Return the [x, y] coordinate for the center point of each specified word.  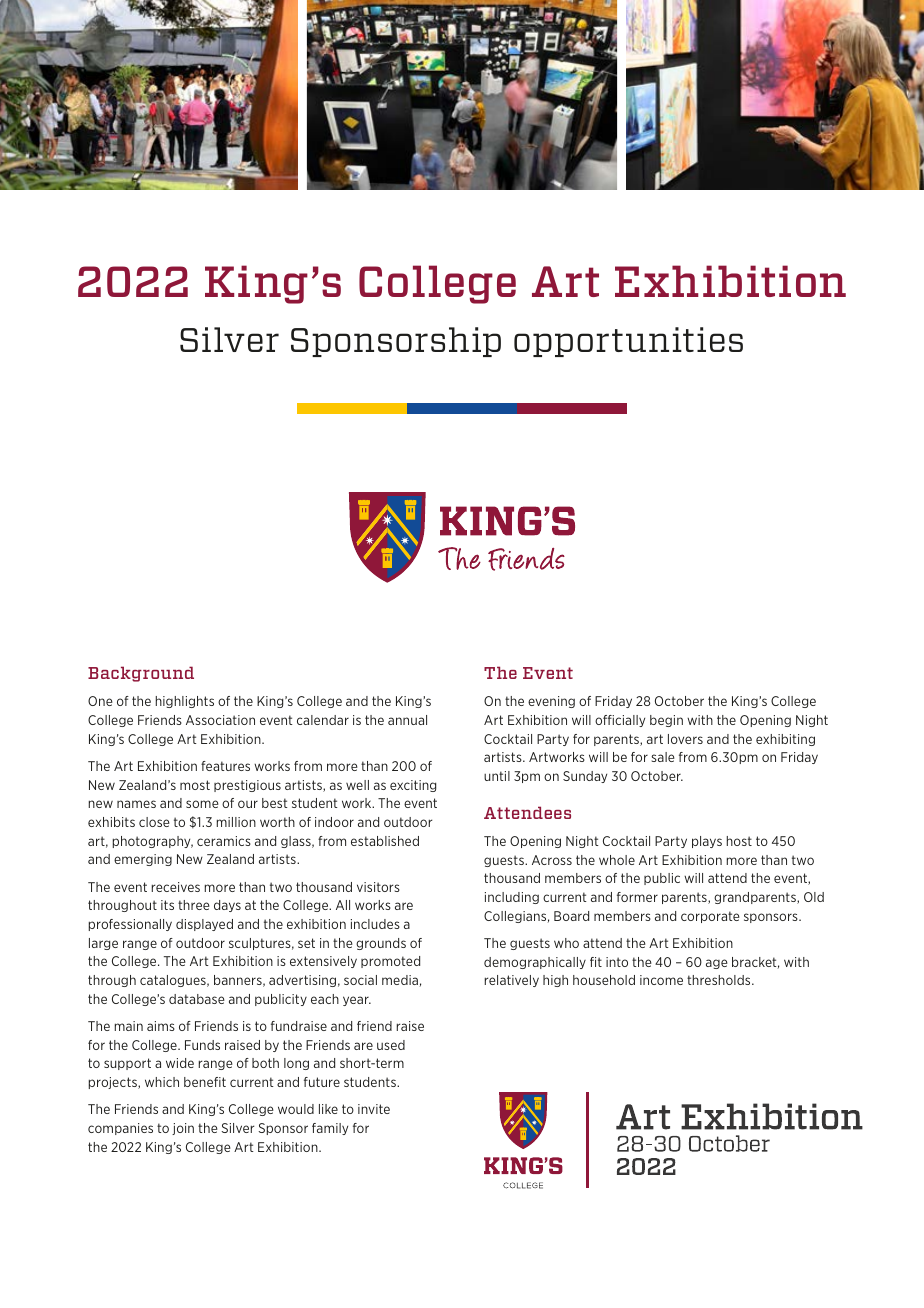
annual [407, 720]
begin [666, 721]
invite [374, 1109]
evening [551, 702]
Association [220, 720]
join [183, 1129]
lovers [685, 739]
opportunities [628, 342]
